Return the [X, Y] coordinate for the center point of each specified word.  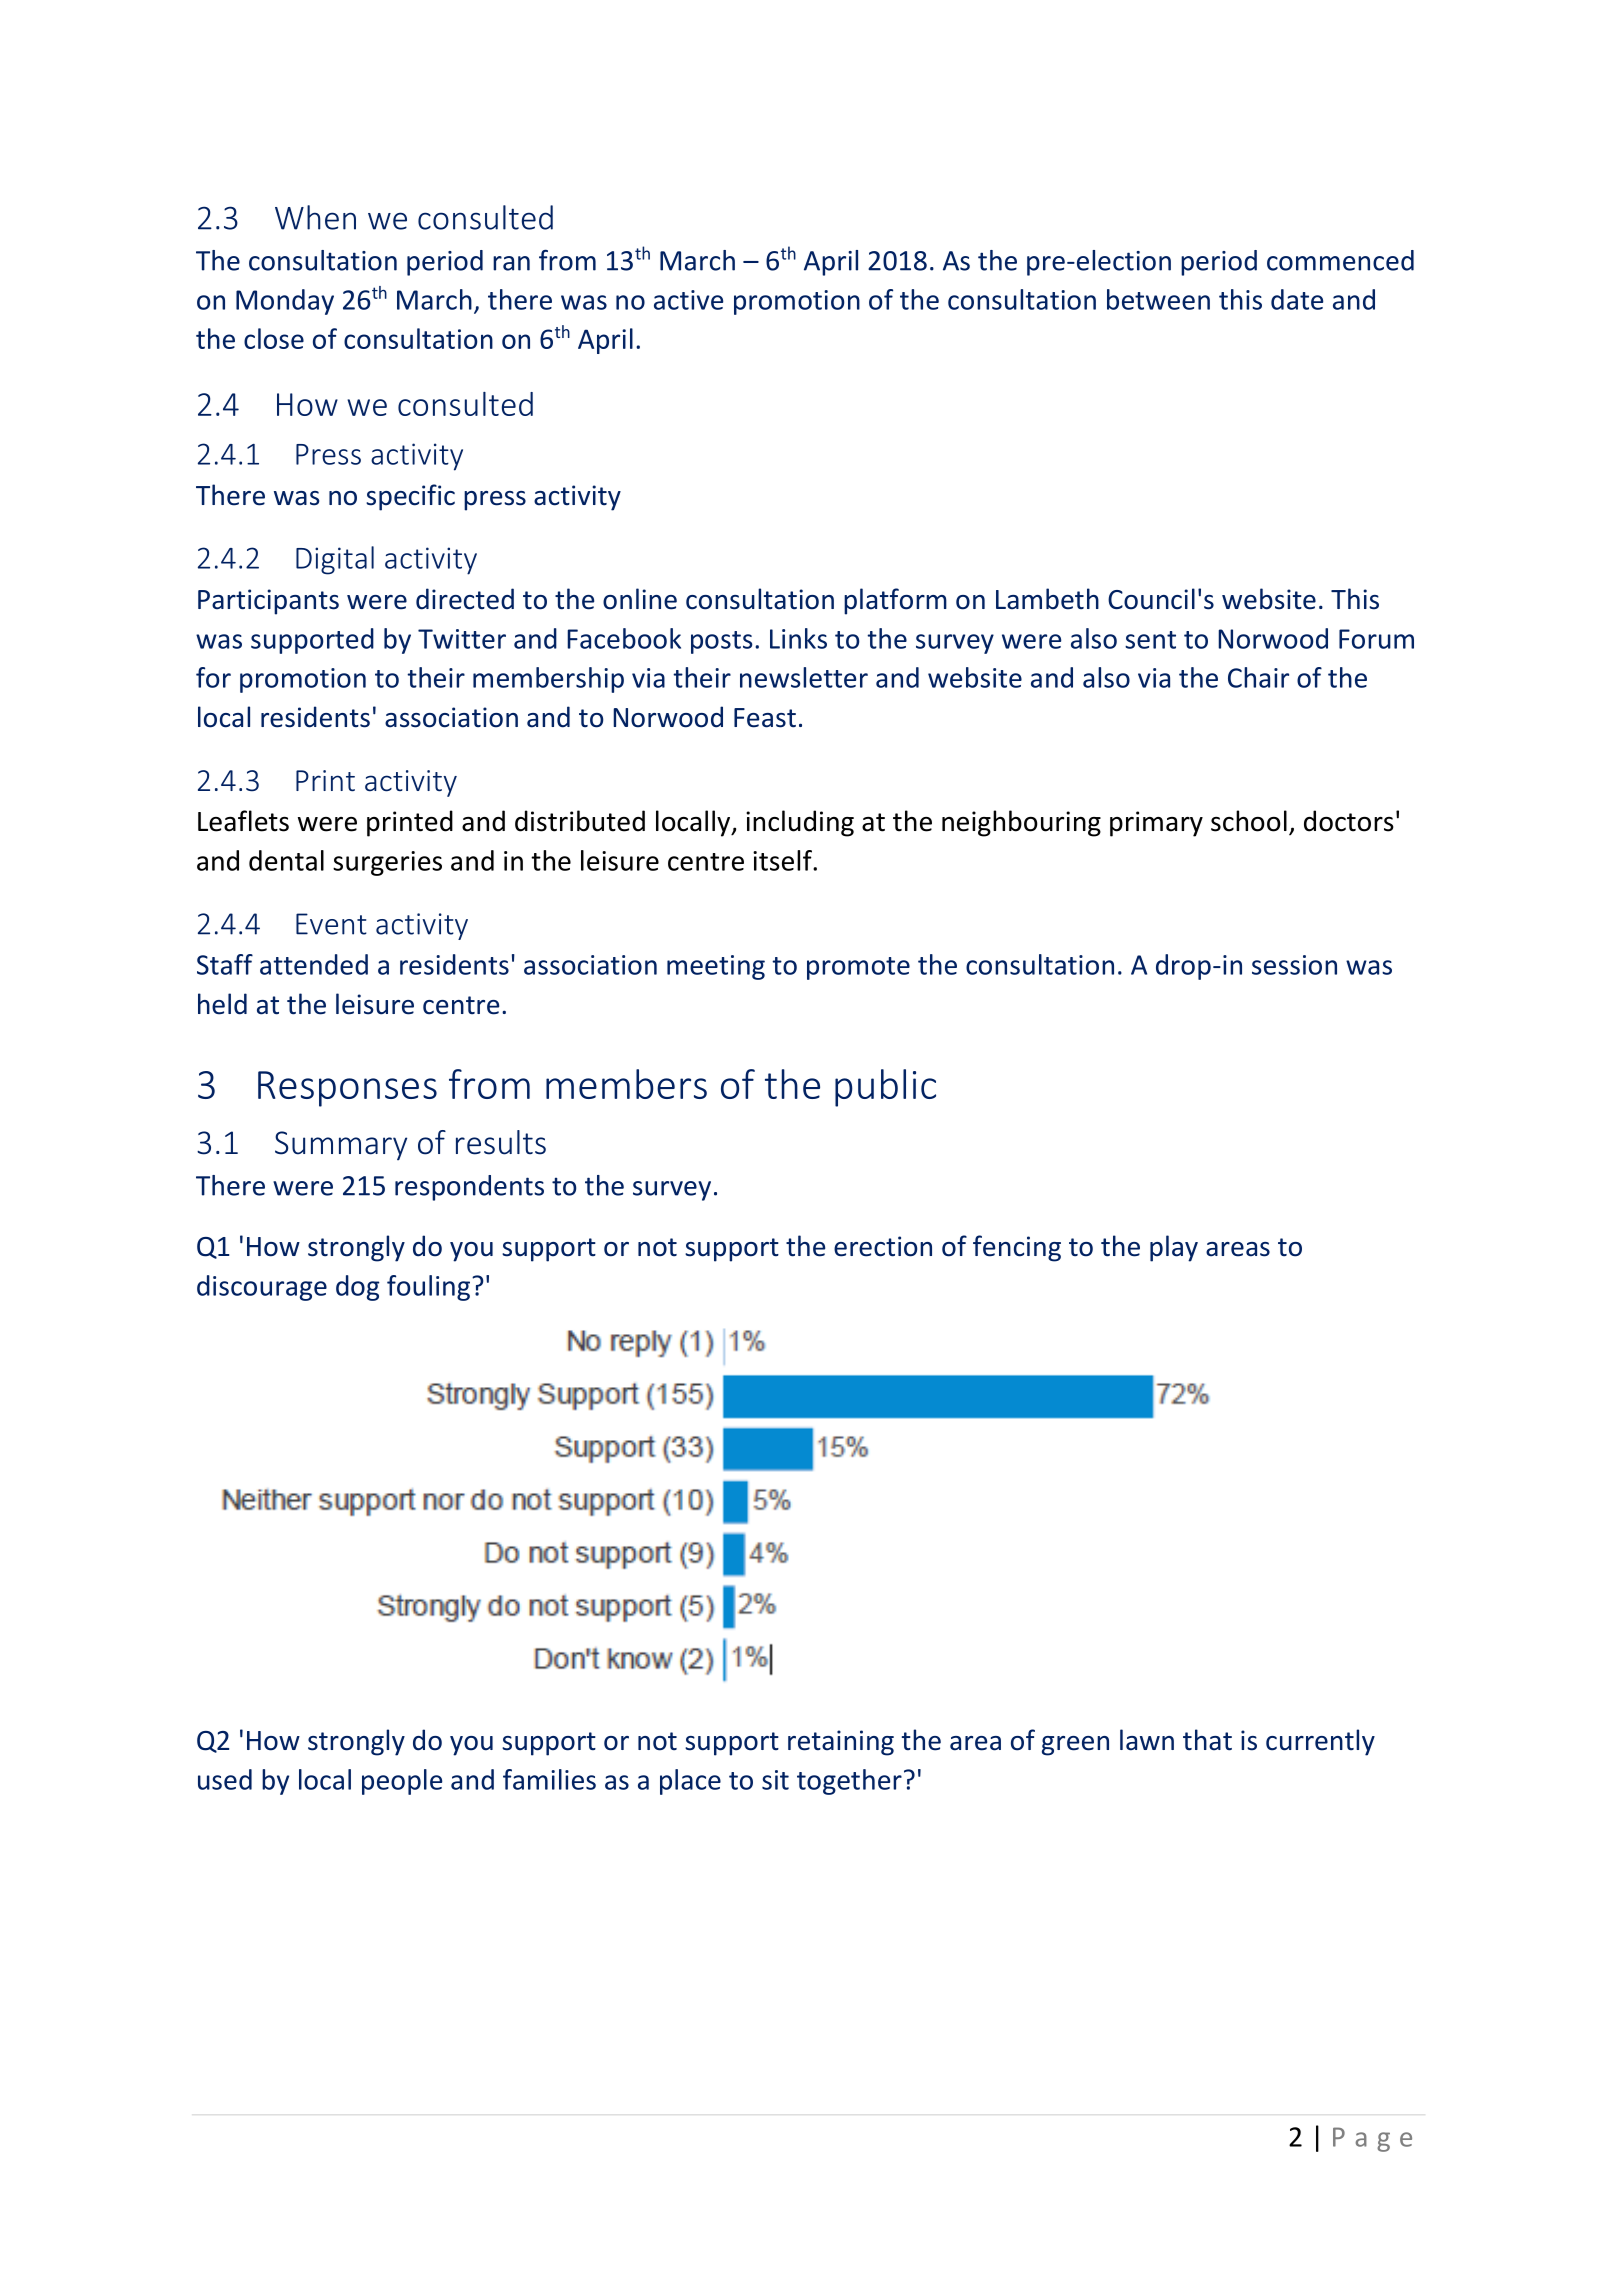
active [688, 300]
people [402, 1782]
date [1297, 299]
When [315, 217]
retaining [841, 1743]
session [1294, 965]
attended [314, 964]
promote [858, 968]
